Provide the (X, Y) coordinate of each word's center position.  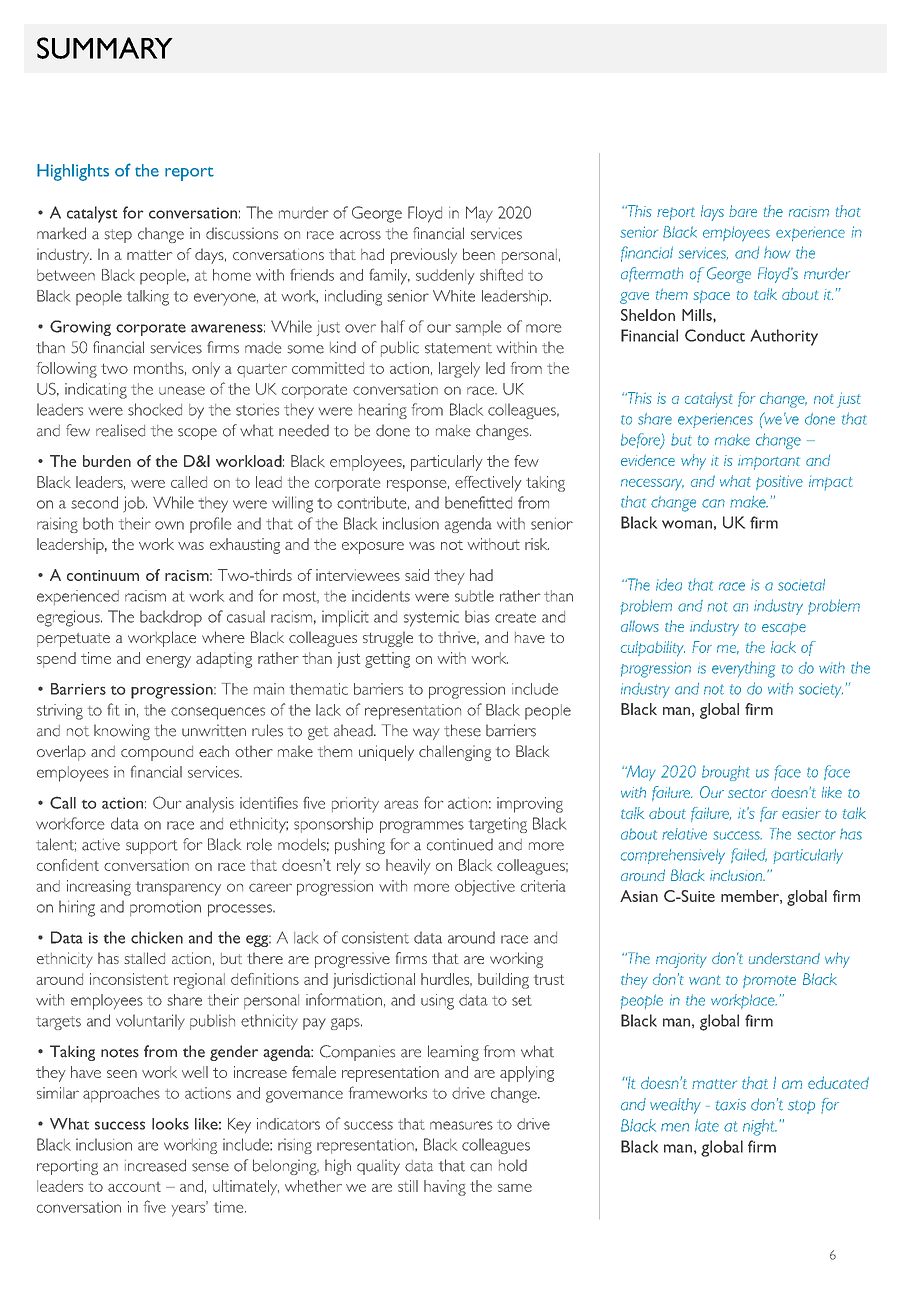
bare (743, 211)
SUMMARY (105, 48)
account (134, 1187)
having (445, 1188)
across (360, 235)
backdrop (171, 618)
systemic (431, 618)
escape (784, 629)
